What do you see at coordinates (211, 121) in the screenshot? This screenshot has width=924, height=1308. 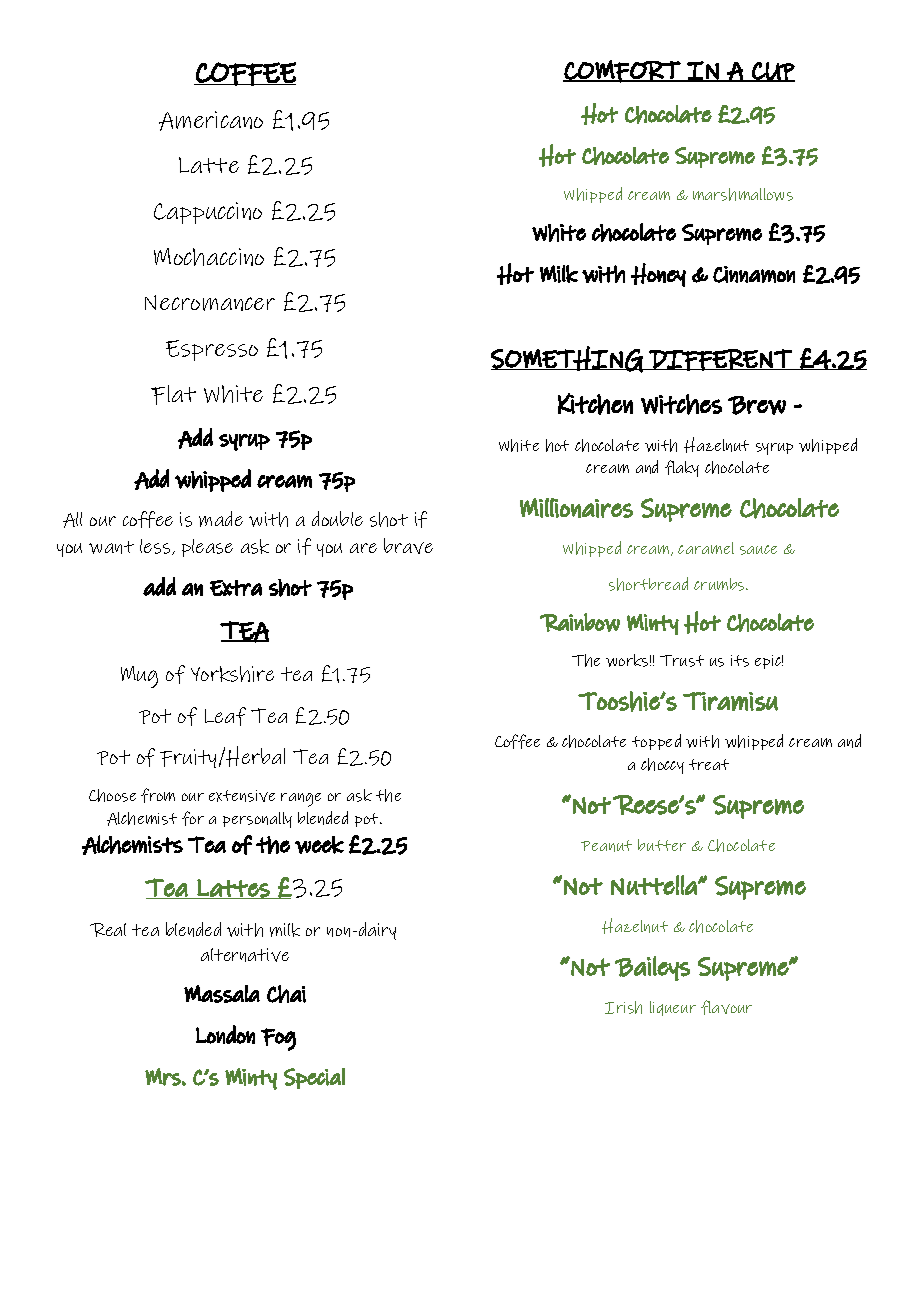 I see `Americano` at bounding box center [211, 121].
